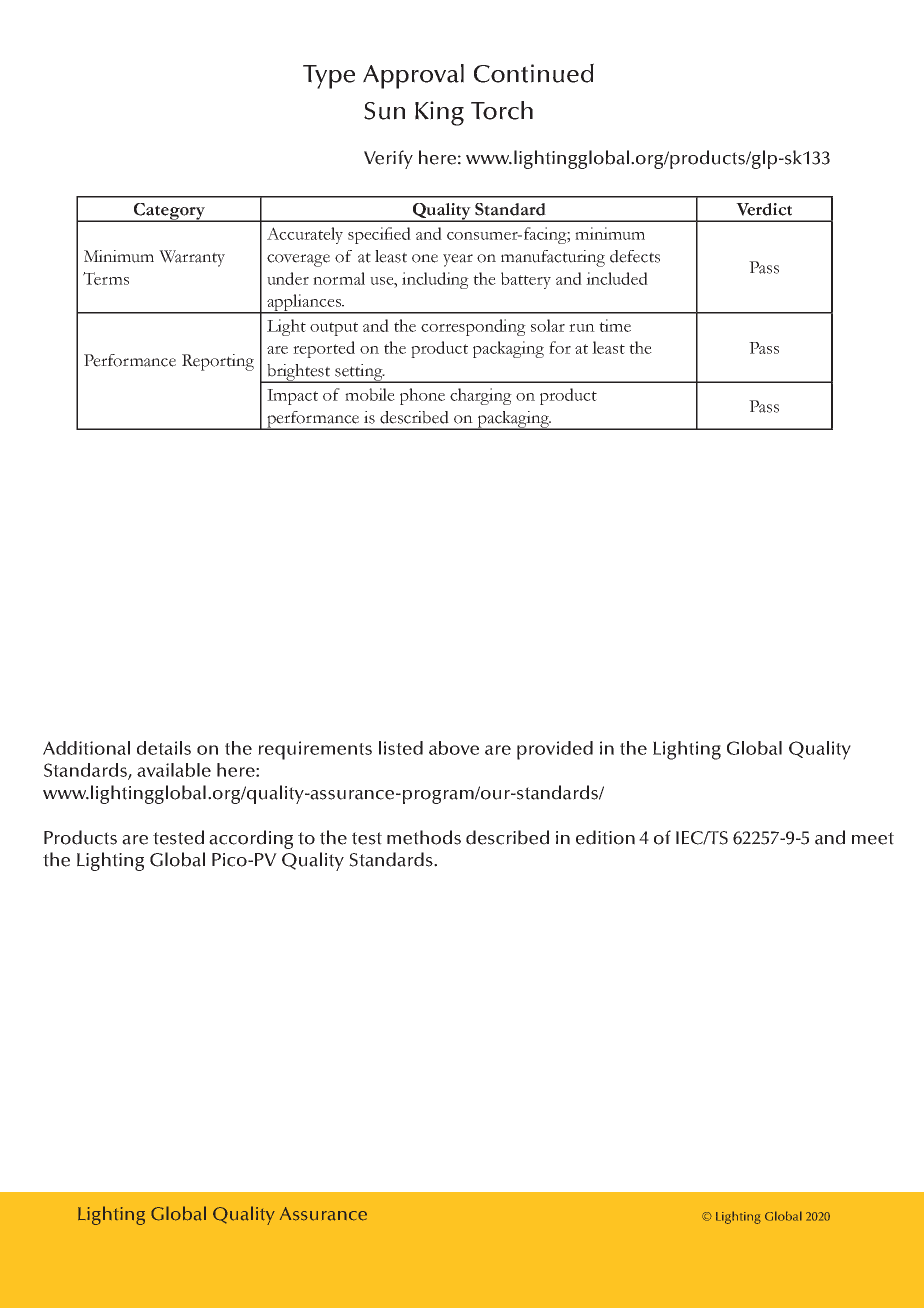 The image size is (924, 1308). What do you see at coordinates (164, 748) in the screenshot?
I see `details` at bounding box center [164, 748].
